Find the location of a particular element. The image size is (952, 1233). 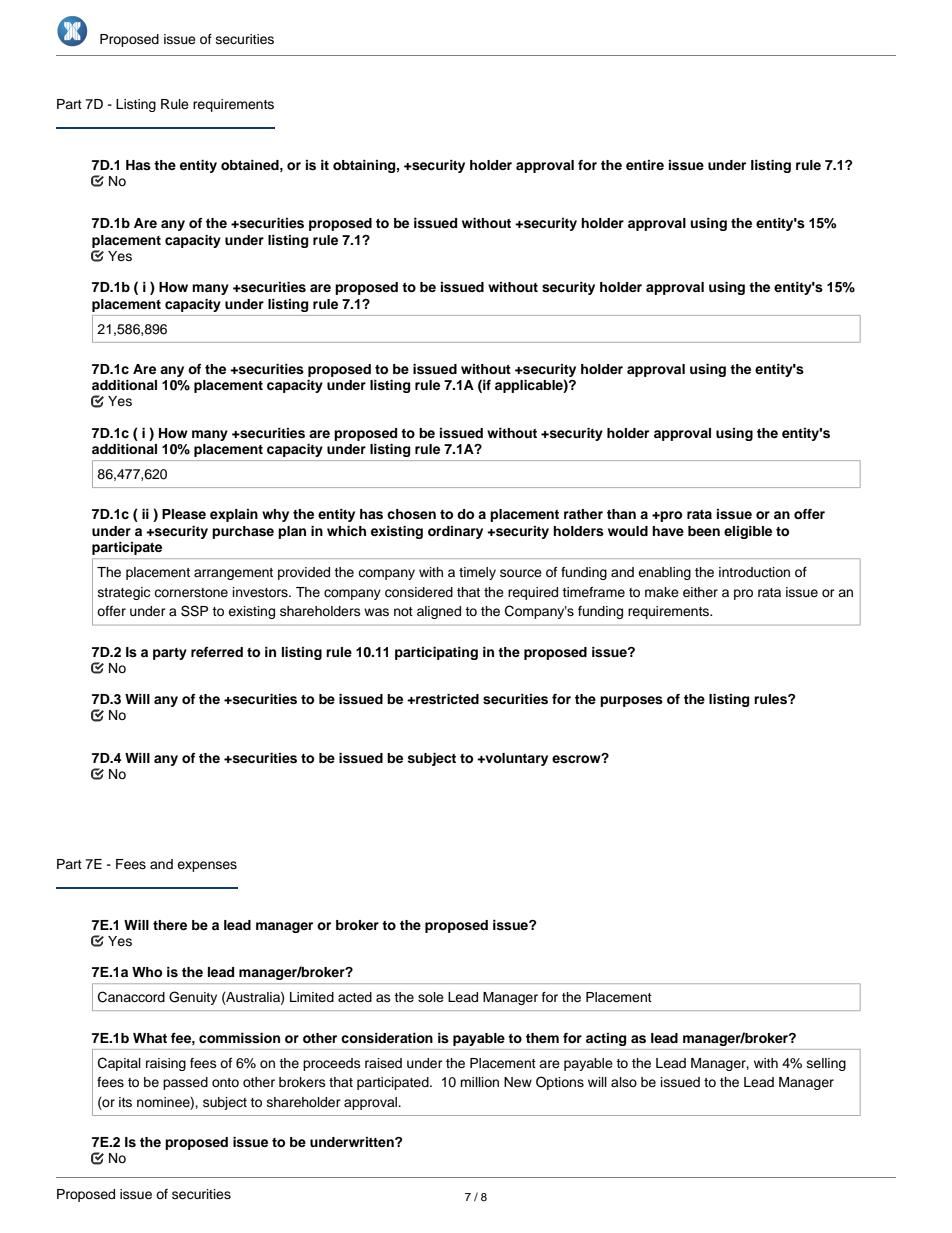

passed is located at coordinates (185, 1083).
